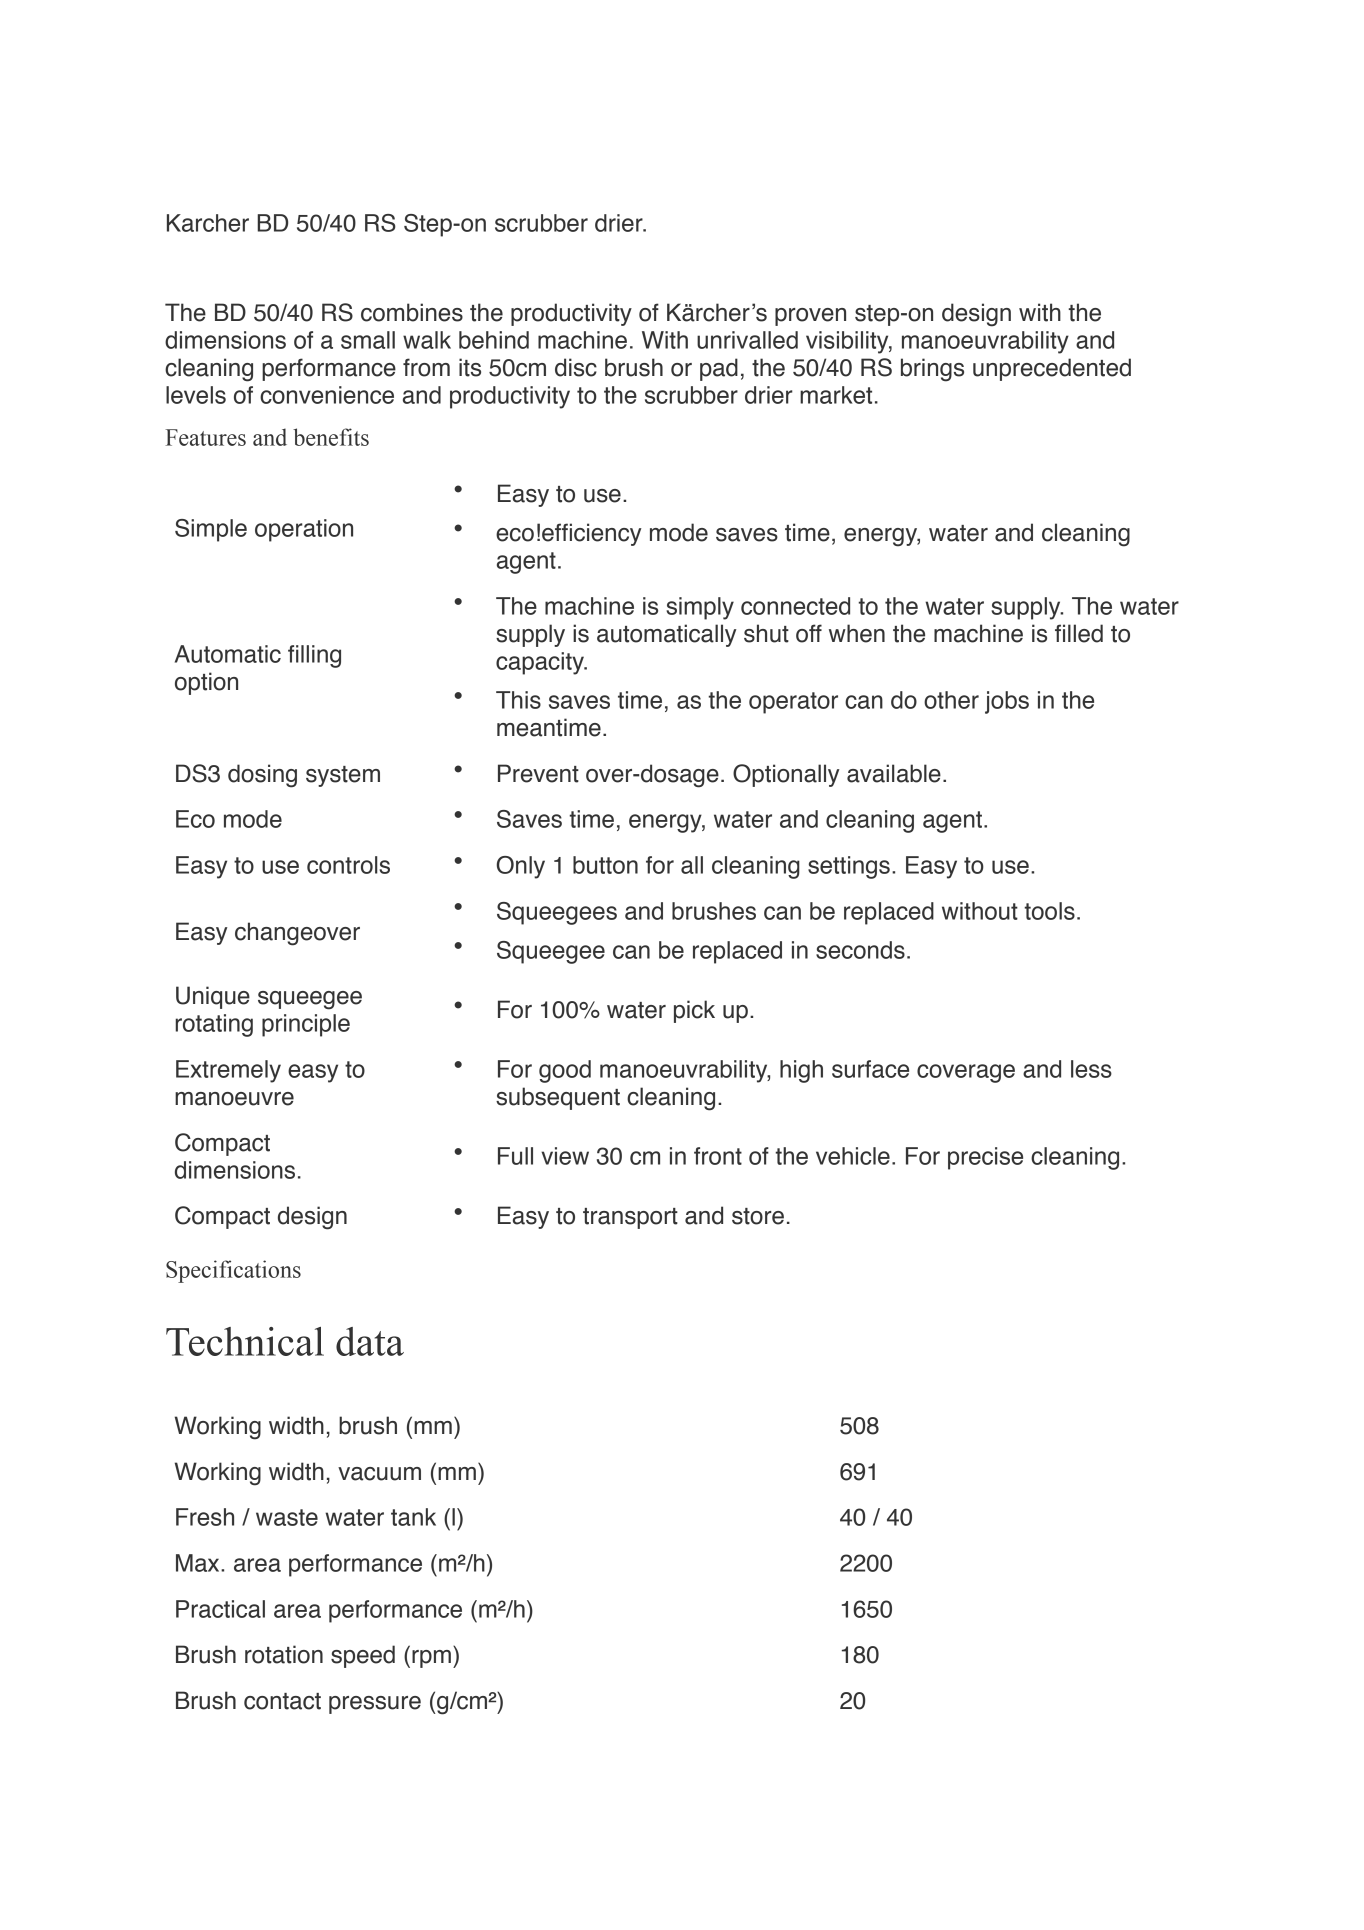 The width and height of the document is (1364, 1930). Describe the element at coordinates (306, 1025) in the document. I see `principle` at that location.
